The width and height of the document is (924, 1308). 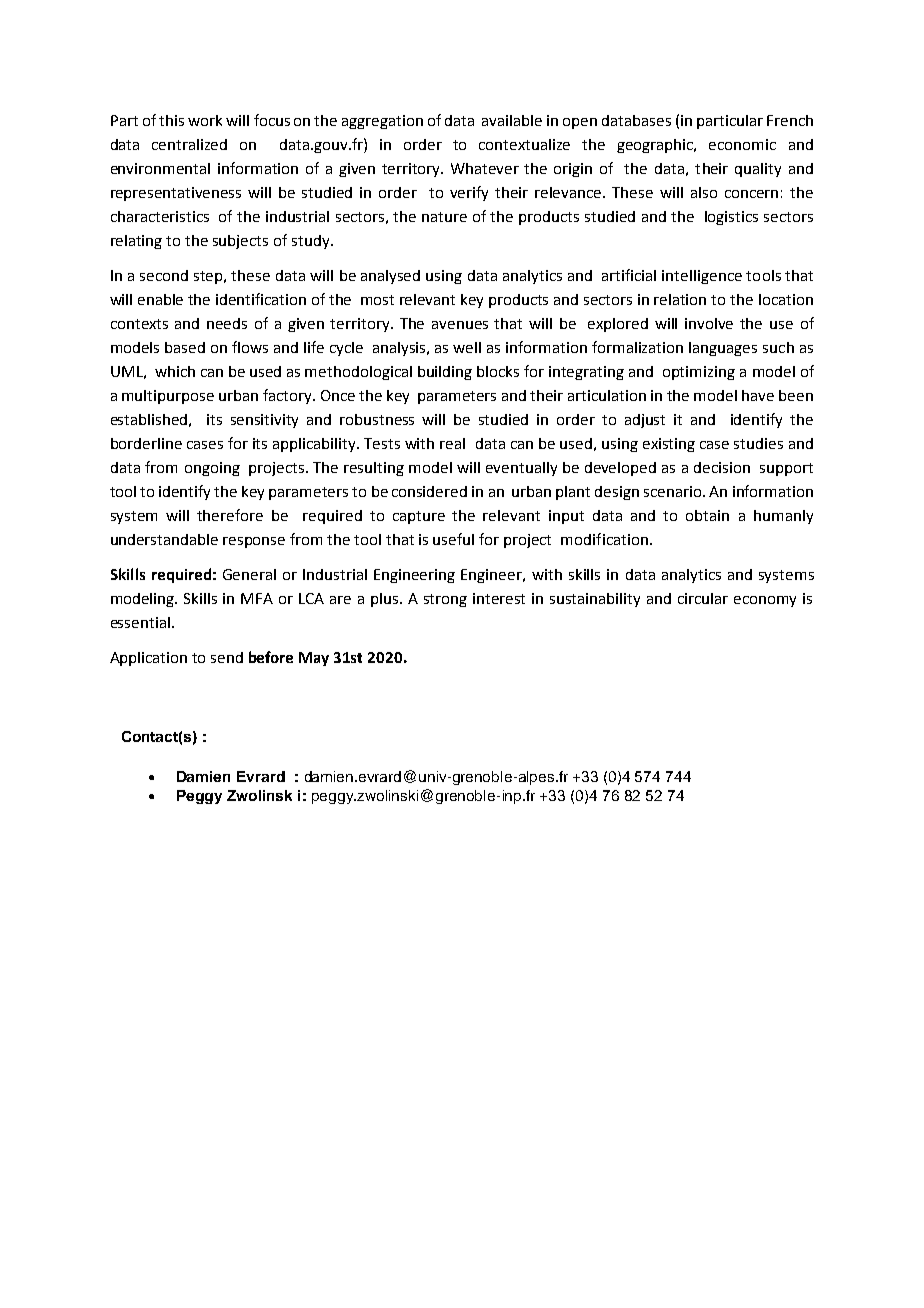 I want to click on centralized, so click(x=189, y=144).
